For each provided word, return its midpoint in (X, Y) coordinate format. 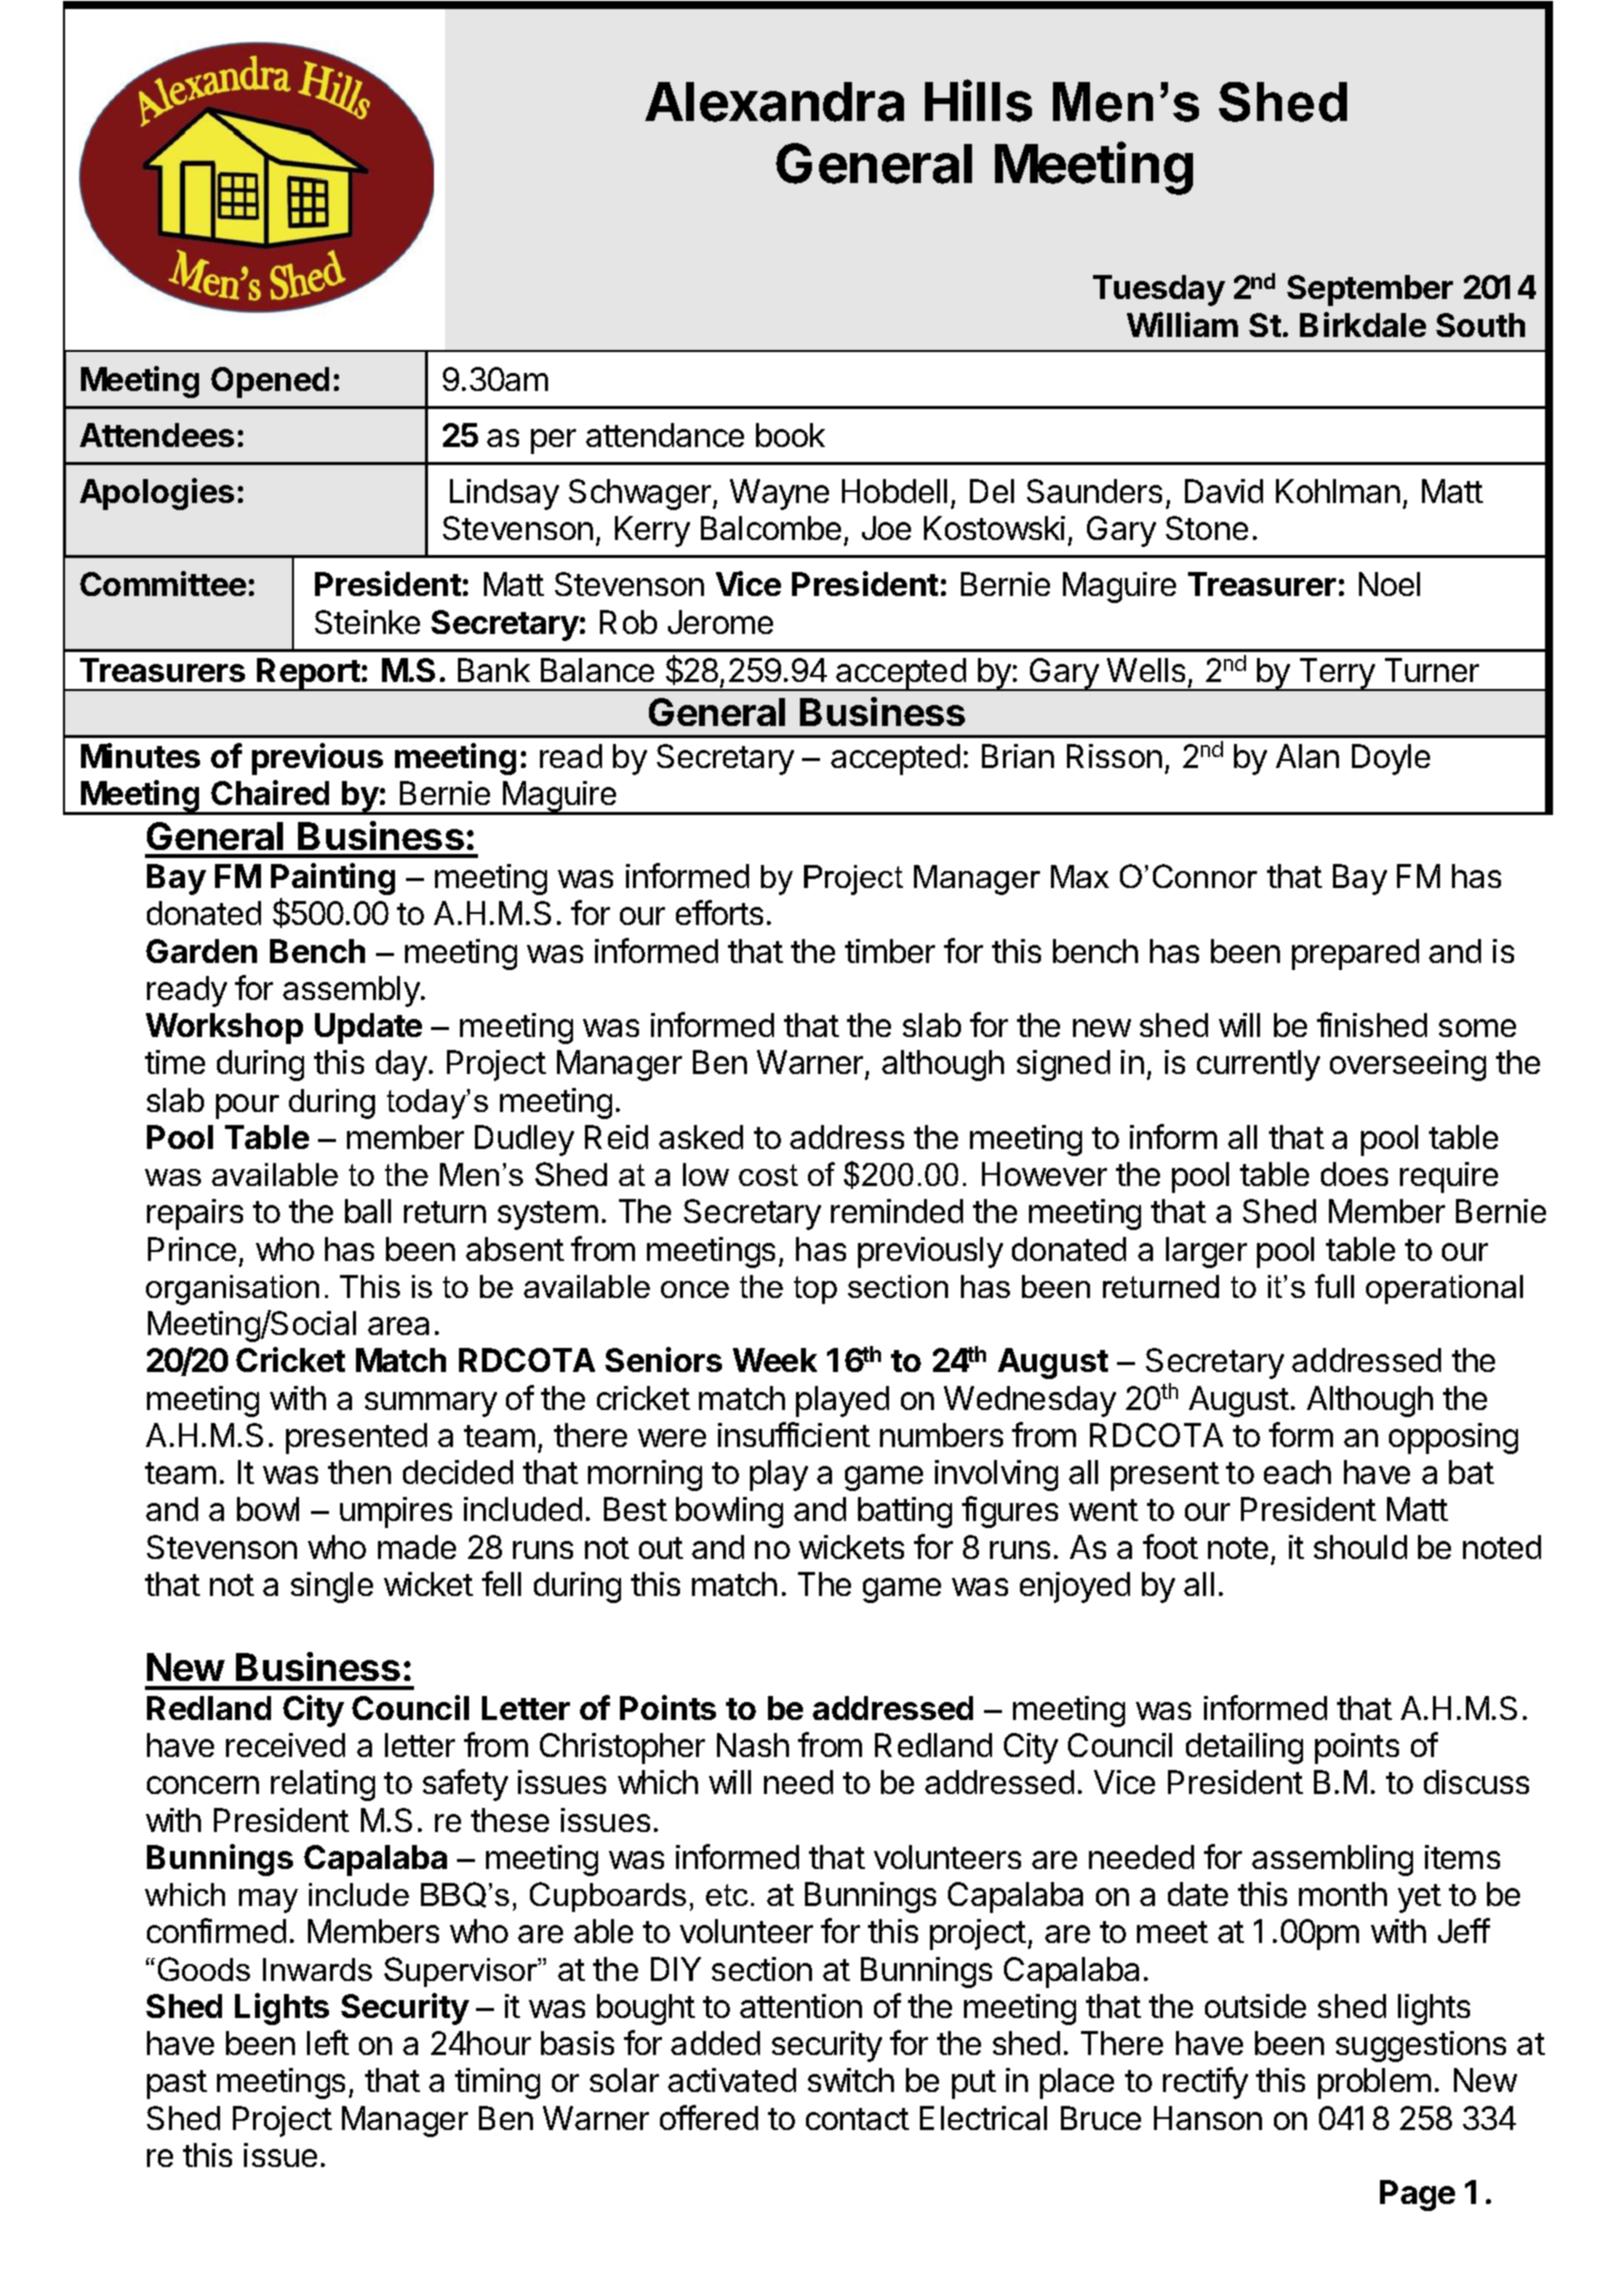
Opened (270, 382)
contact (857, 2119)
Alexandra (774, 102)
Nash (753, 1745)
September (1370, 290)
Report (309, 674)
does (1354, 1174)
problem (1374, 2083)
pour (247, 1106)
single (332, 1587)
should (1360, 1547)
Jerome (720, 622)
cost (768, 1175)
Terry (1336, 674)
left (328, 2042)
